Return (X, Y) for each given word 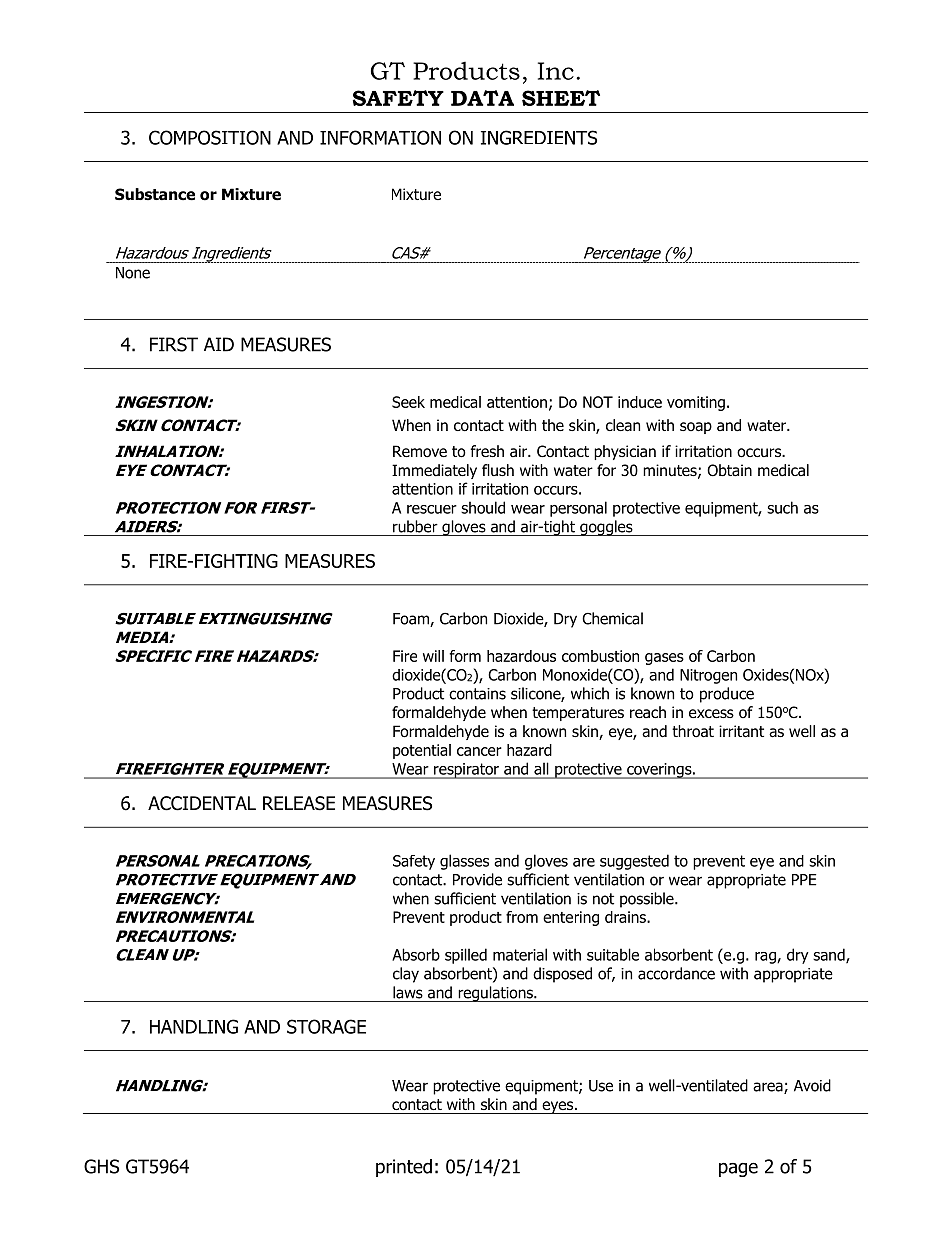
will (433, 656)
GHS (101, 1166)
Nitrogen (708, 676)
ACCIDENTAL (202, 803)
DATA (482, 98)
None (133, 273)
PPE (804, 880)
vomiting (696, 403)
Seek (408, 402)
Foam (412, 620)
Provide (477, 879)
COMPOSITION (210, 137)
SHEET (561, 98)
